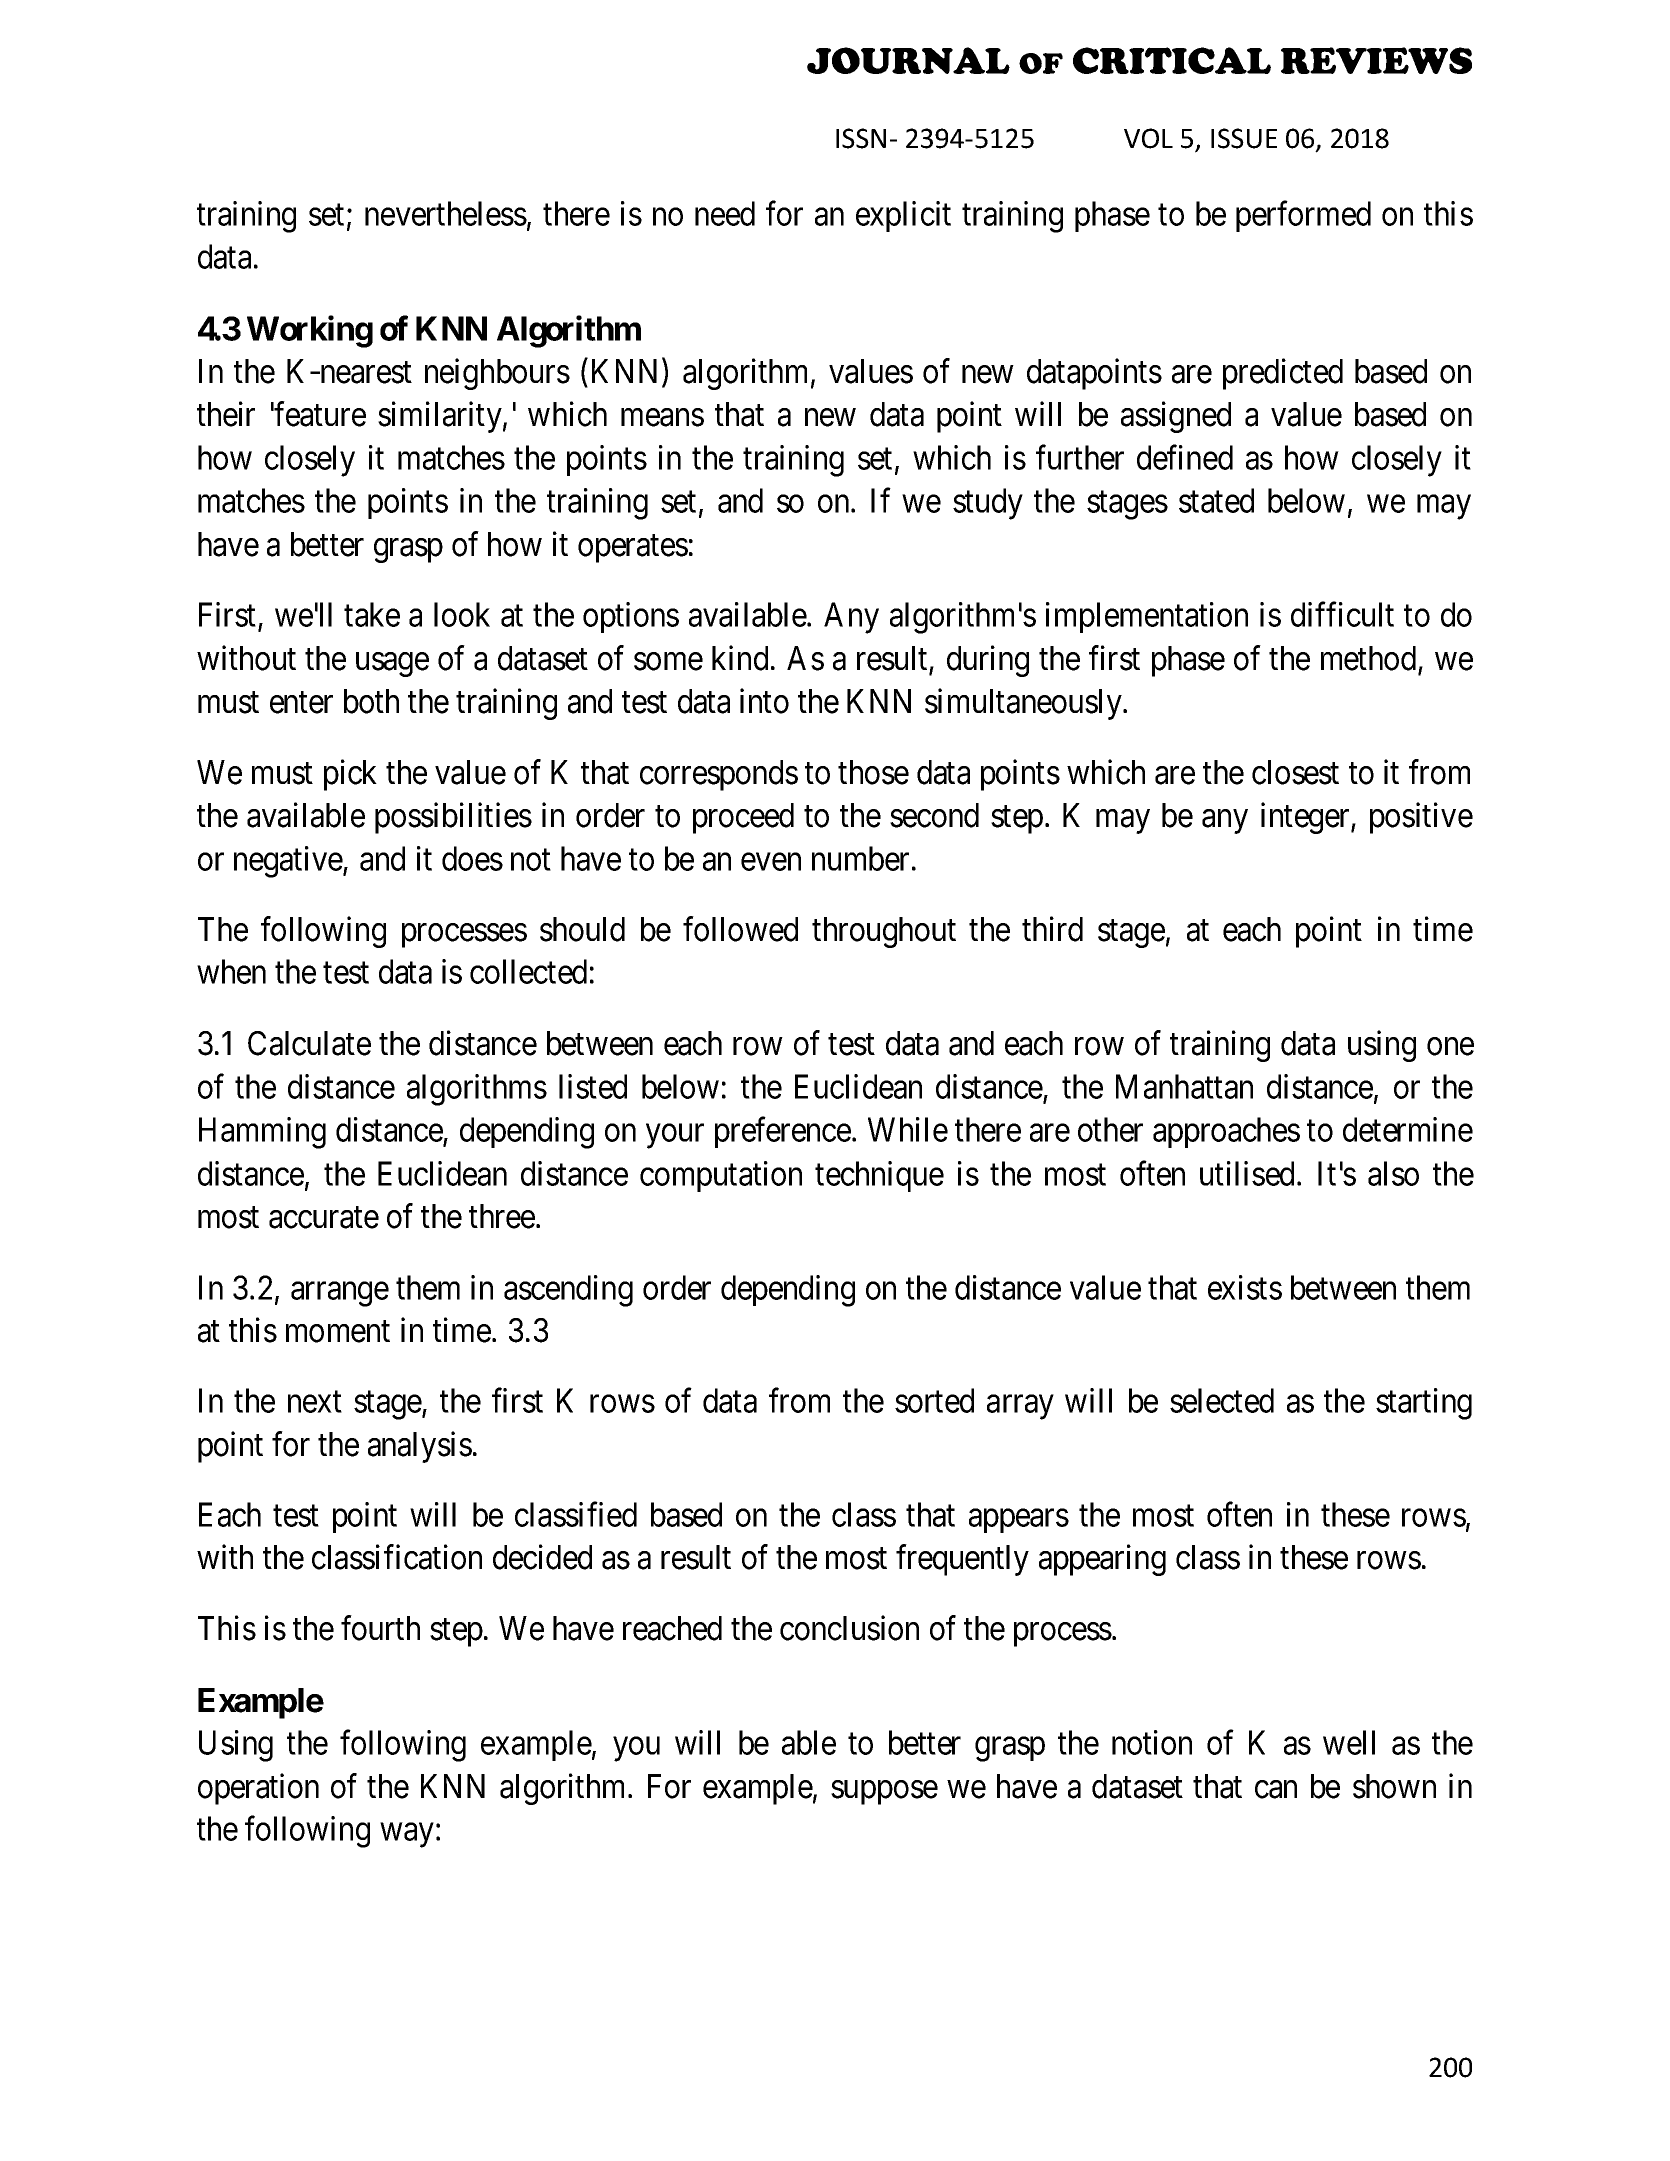 The image size is (1670, 2161). What do you see at coordinates (338, 1332) in the image?
I see `moment` at bounding box center [338, 1332].
